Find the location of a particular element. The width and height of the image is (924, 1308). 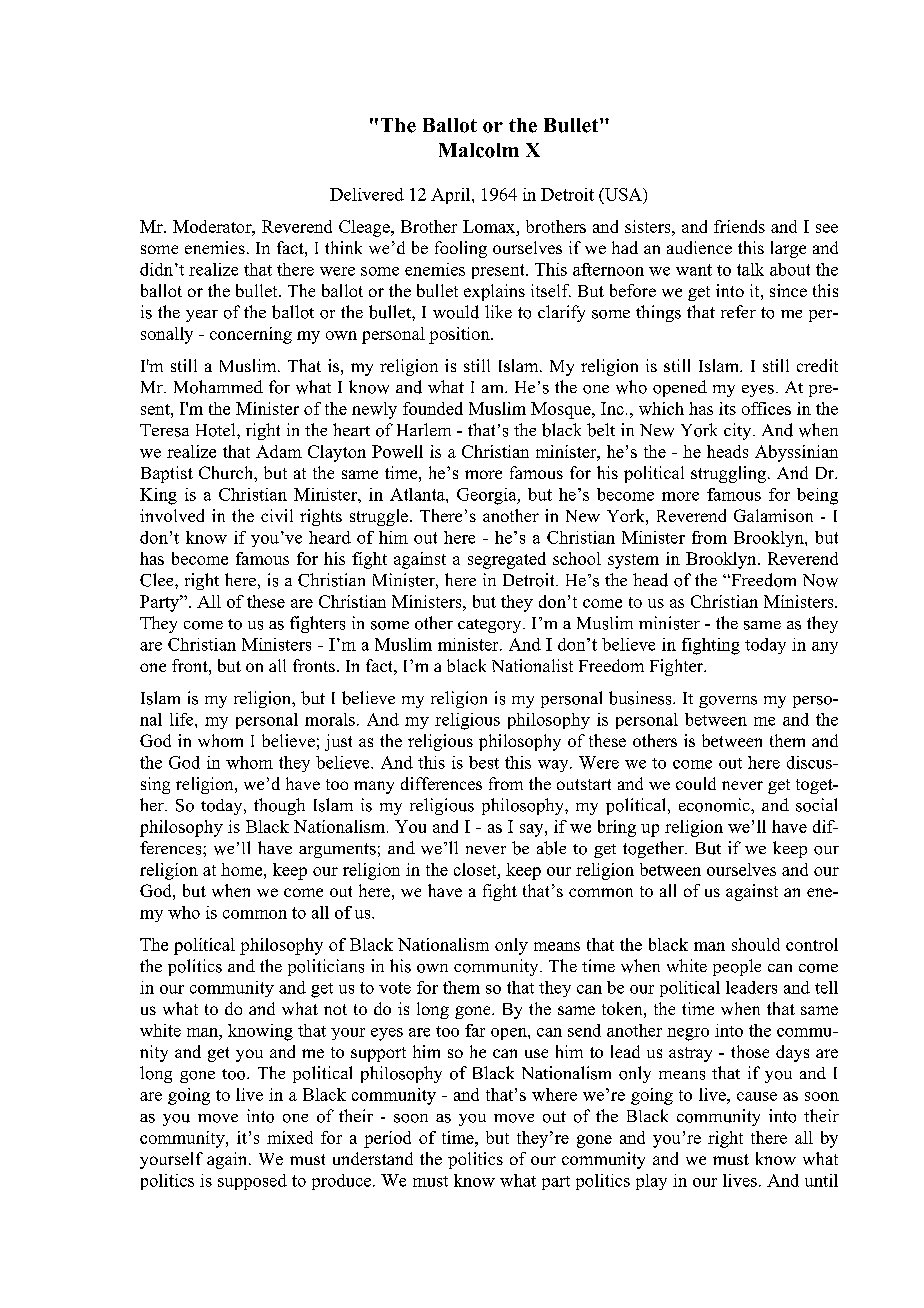

supposed is located at coordinates (252, 1182).
